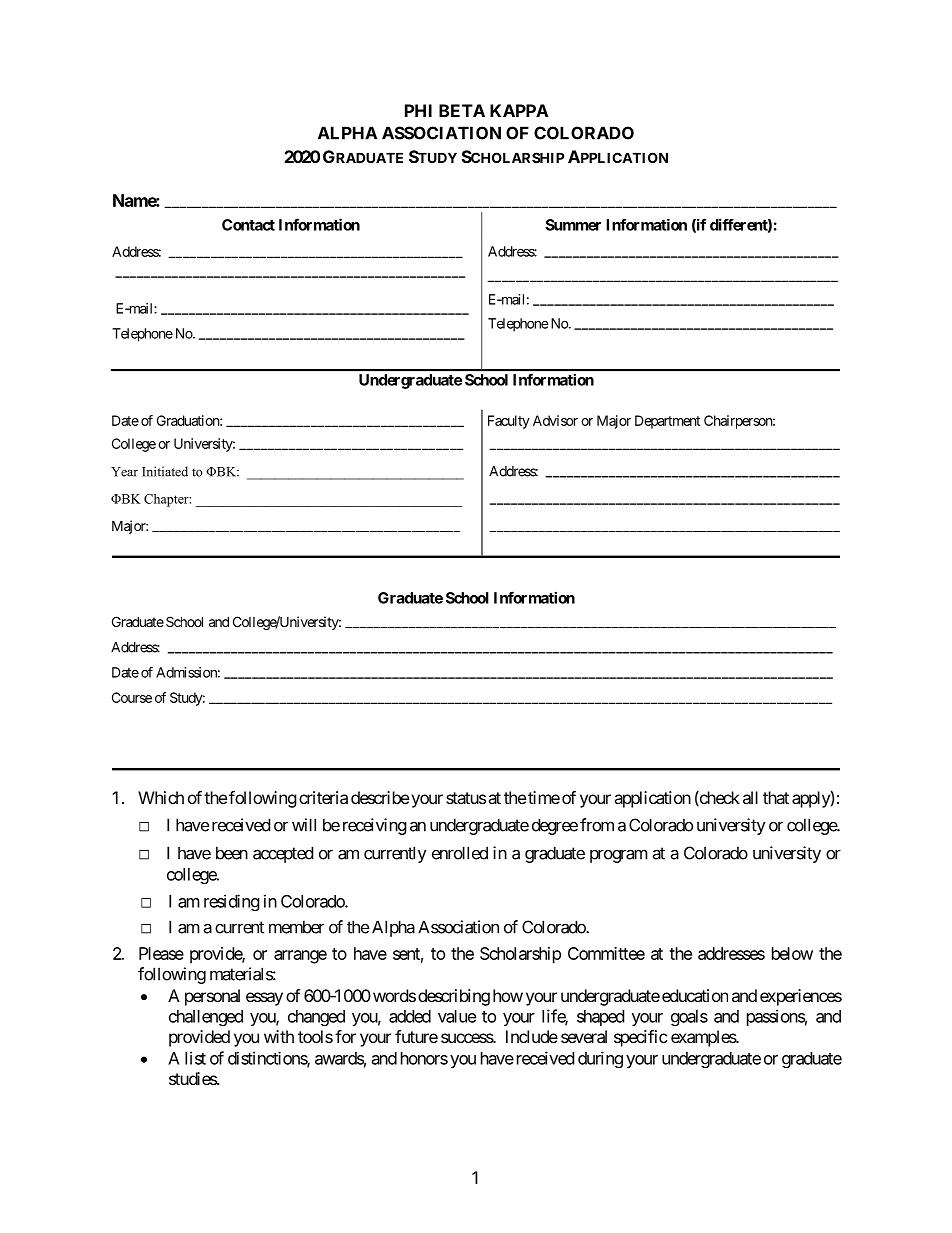 Image resolution: width=952 pixels, height=1233 pixels. What do you see at coordinates (195, 1058) in the image?
I see `list` at bounding box center [195, 1058].
